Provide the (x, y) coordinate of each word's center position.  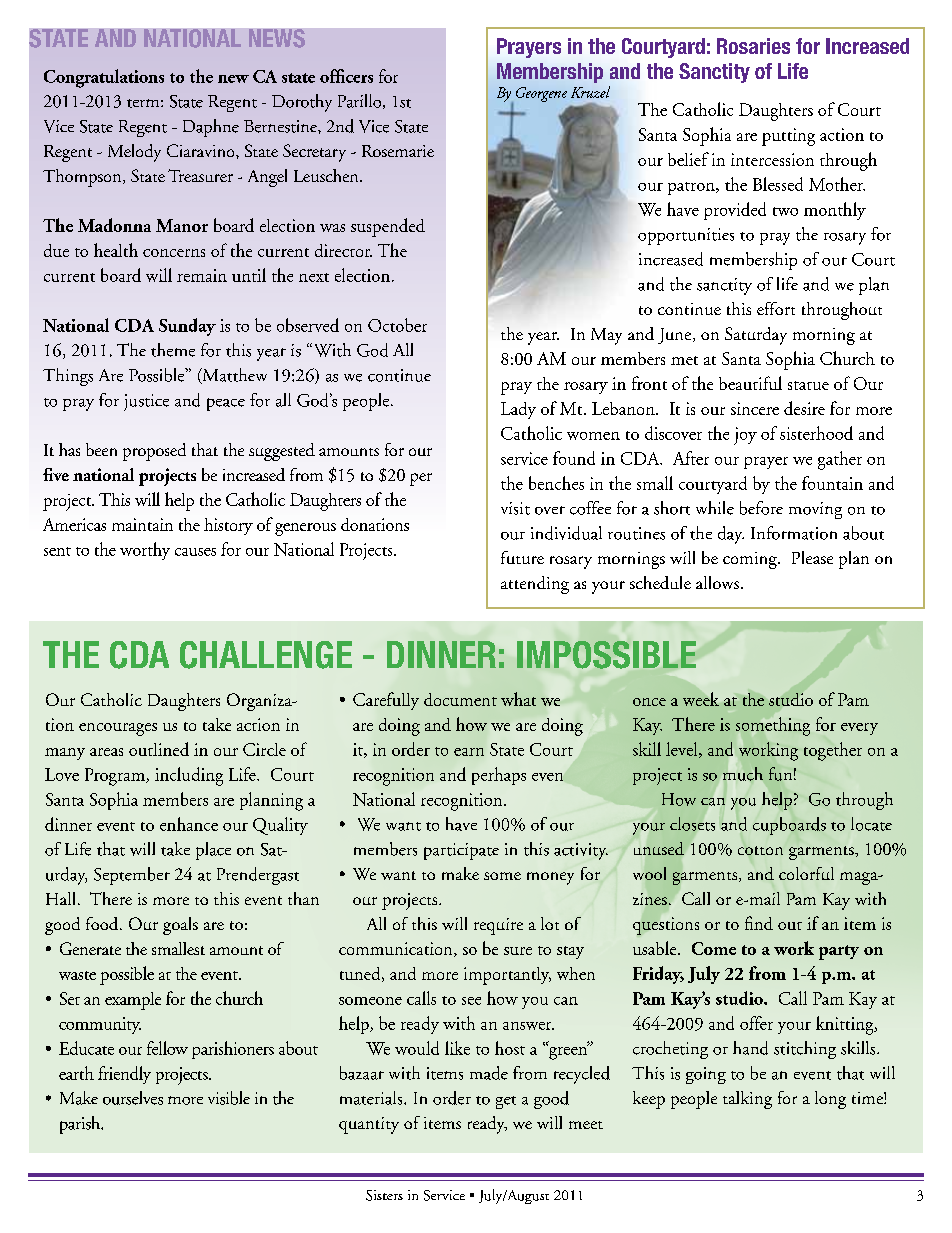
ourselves (133, 1098)
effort (776, 308)
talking (747, 1100)
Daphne (211, 128)
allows (717, 582)
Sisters (384, 1195)
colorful (806, 873)
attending (535, 585)
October (397, 325)
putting (788, 137)
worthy (145, 551)
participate (461, 851)
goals (180, 926)
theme (173, 350)
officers (346, 76)
